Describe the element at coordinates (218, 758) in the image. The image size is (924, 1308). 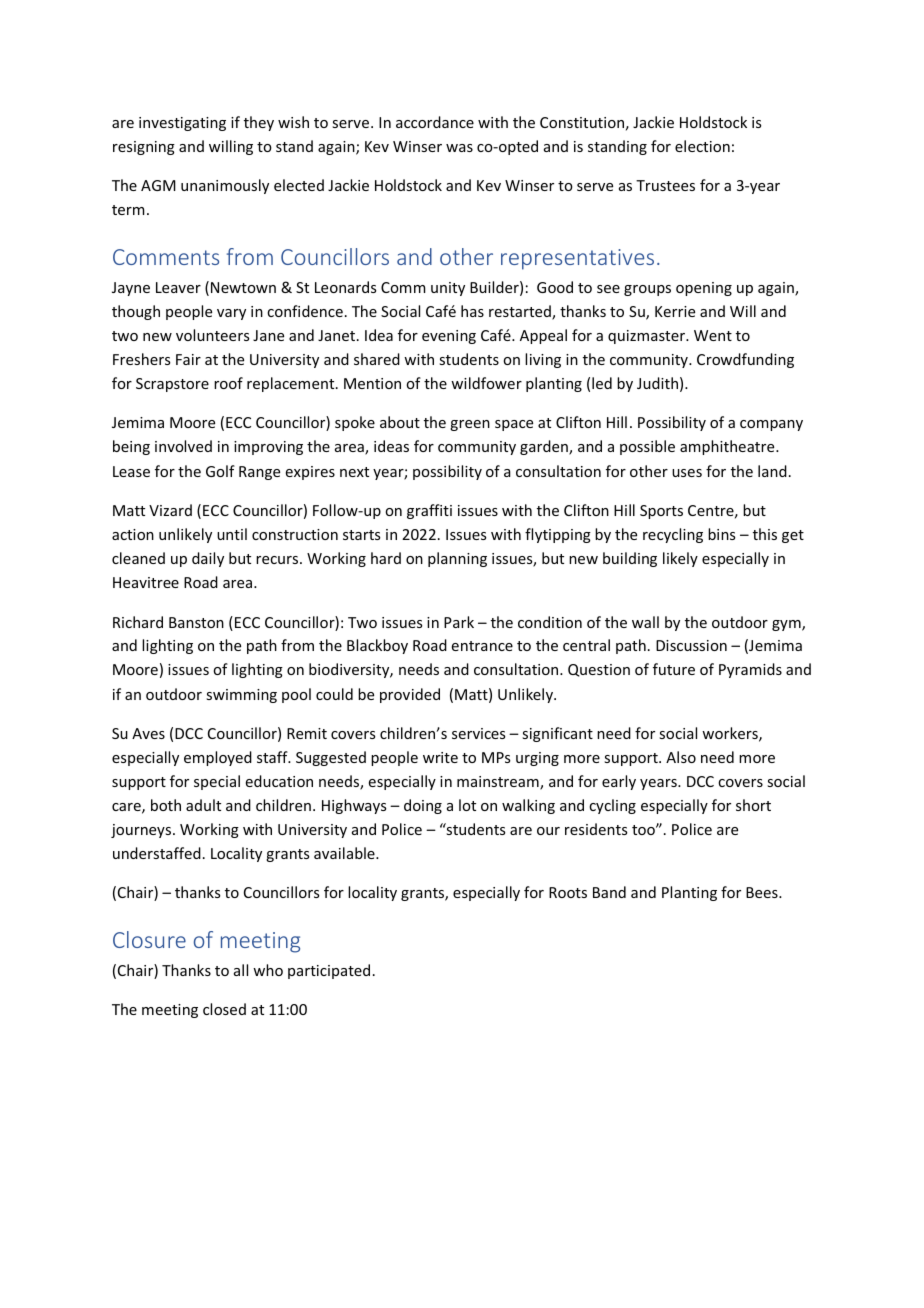
I see `employed` at that location.
